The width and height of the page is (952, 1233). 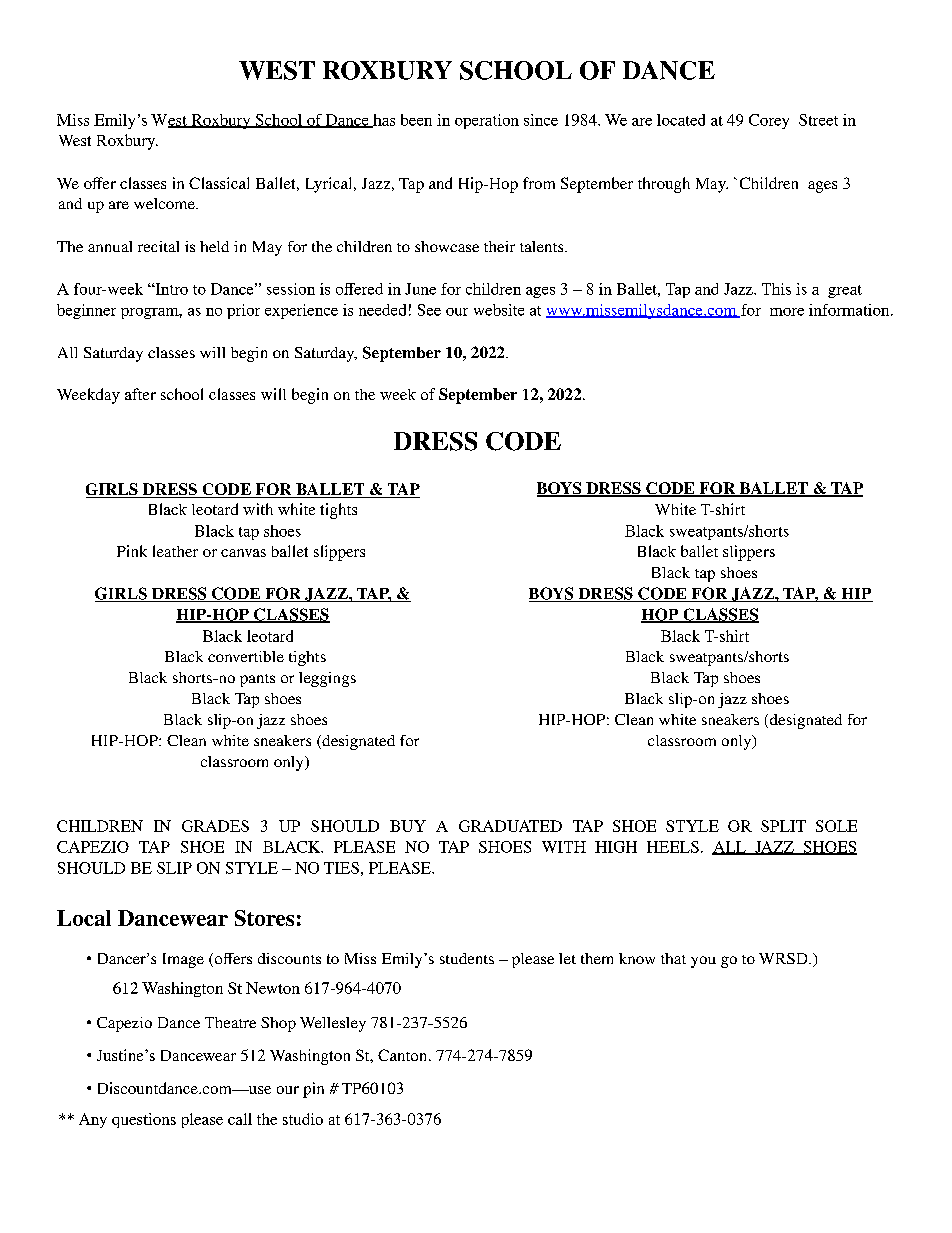 What do you see at coordinates (144, 1120) in the page?
I see `questions` at bounding box center [144, 1120].
